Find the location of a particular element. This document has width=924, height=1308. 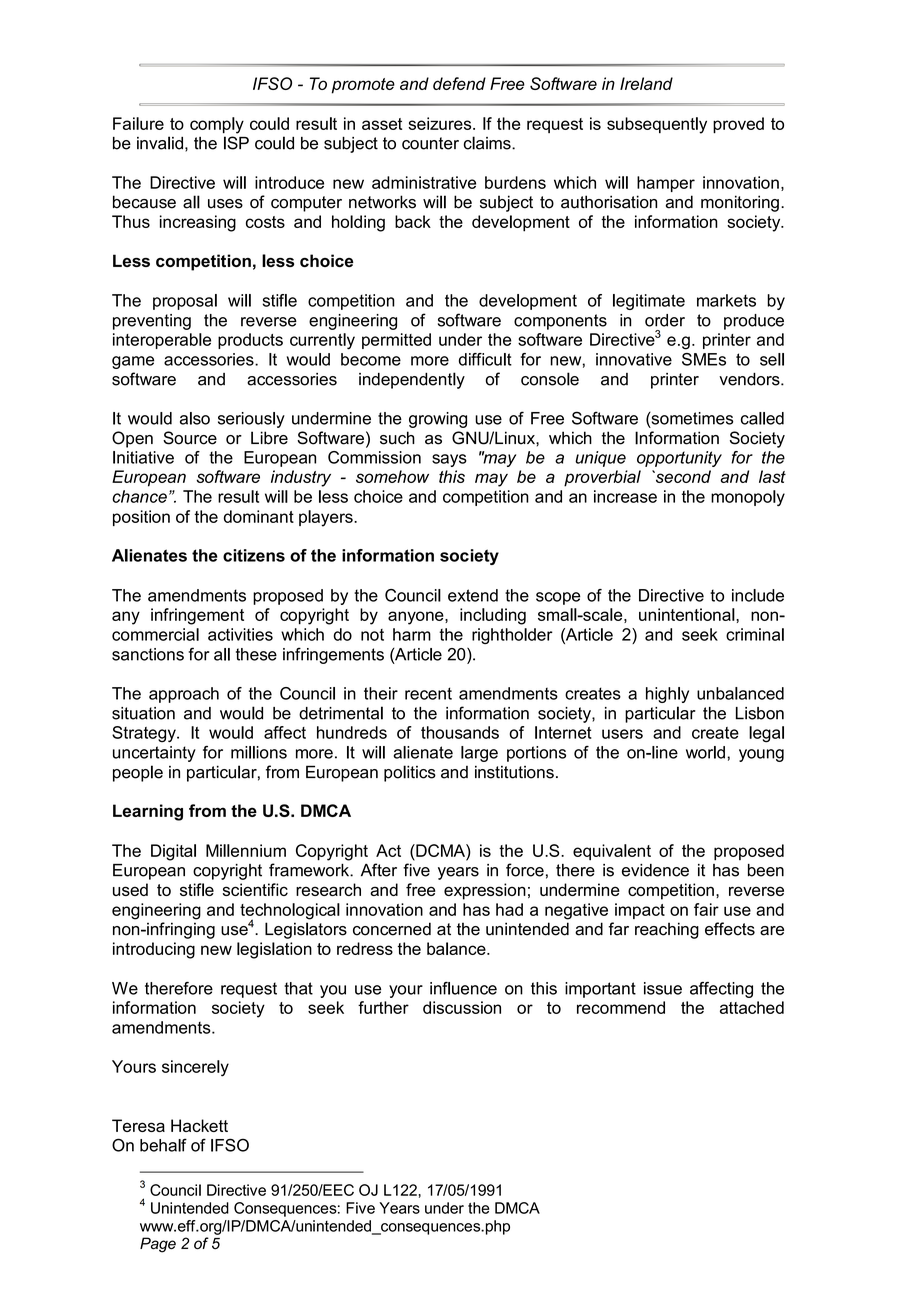

vendors is located at coordinates (750, 379).
